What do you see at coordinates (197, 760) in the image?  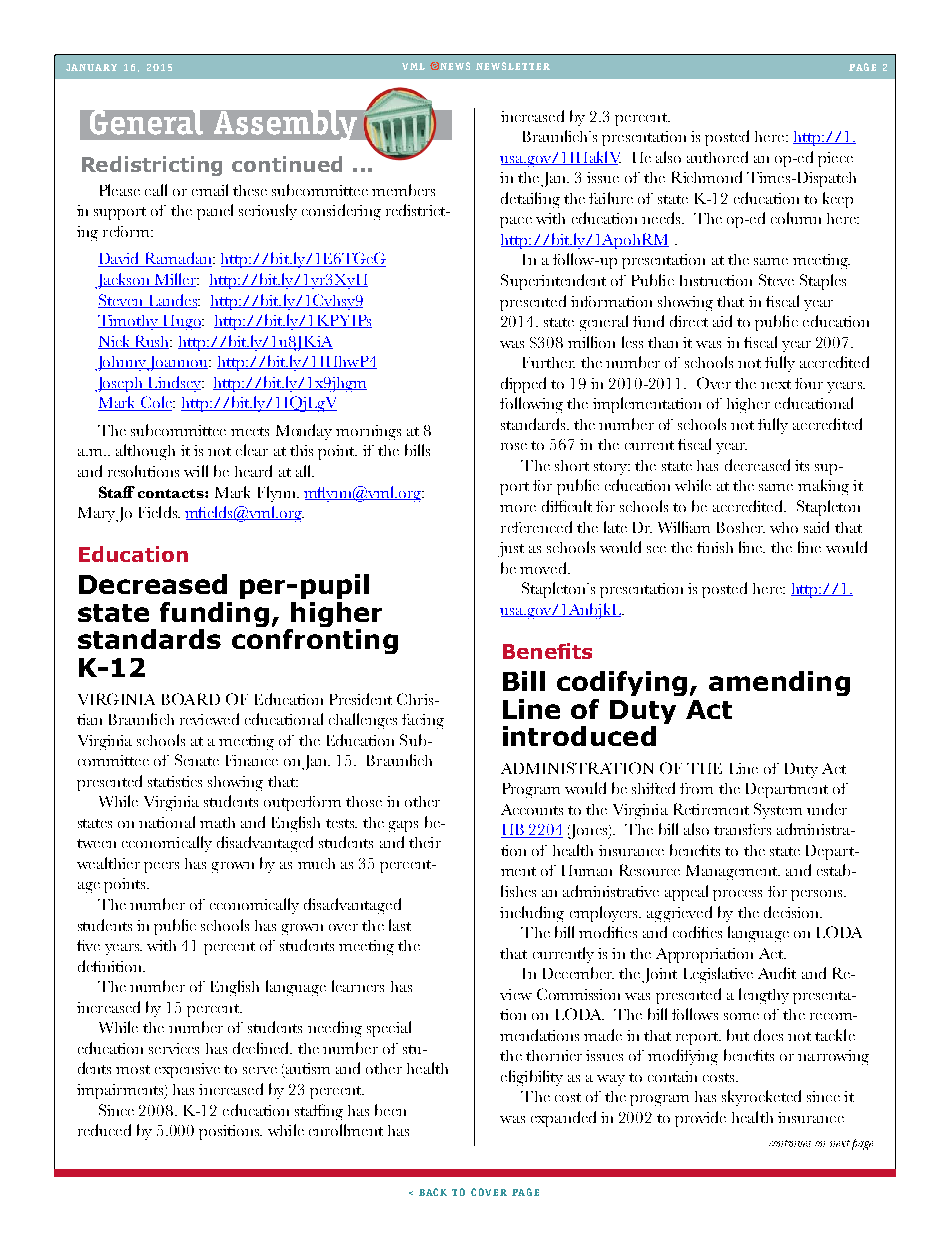 I see `Senate` at bounding box center [197, 760].
